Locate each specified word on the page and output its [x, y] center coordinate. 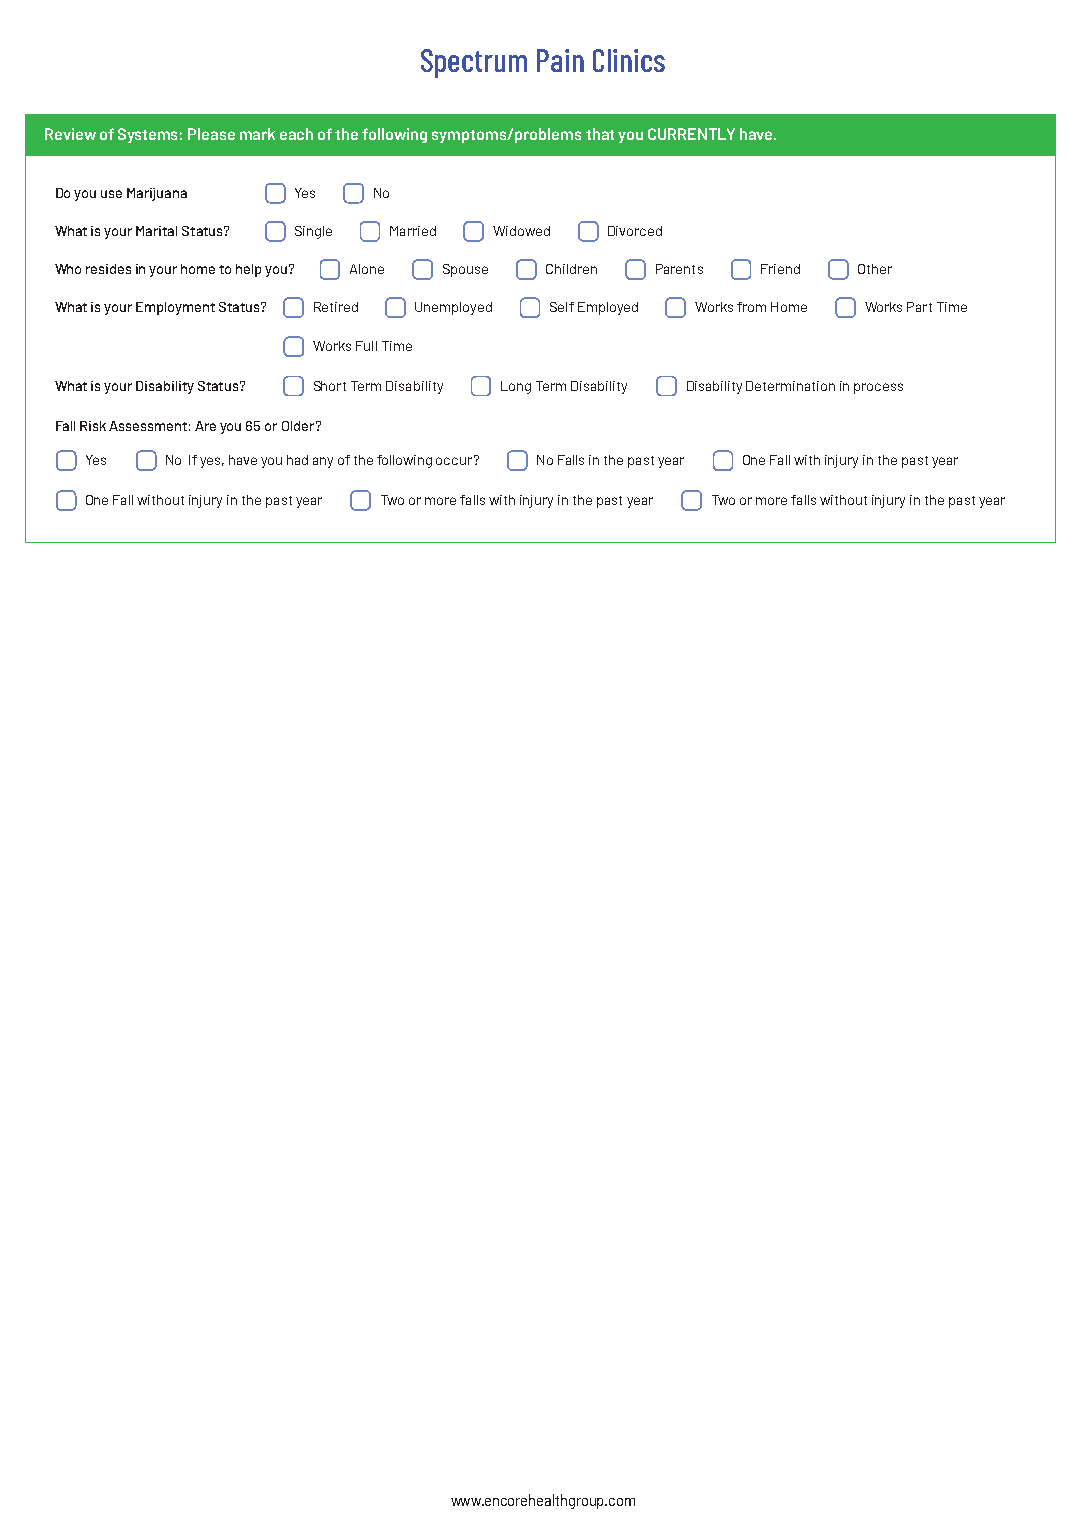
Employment [175, 308]
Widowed [521, 231]
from [751, 307]
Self [562, 307]
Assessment [148, 426]
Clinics [629, 60]
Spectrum [474, 63]
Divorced [635, 231]
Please [211, 134]
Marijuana [157, 194]
